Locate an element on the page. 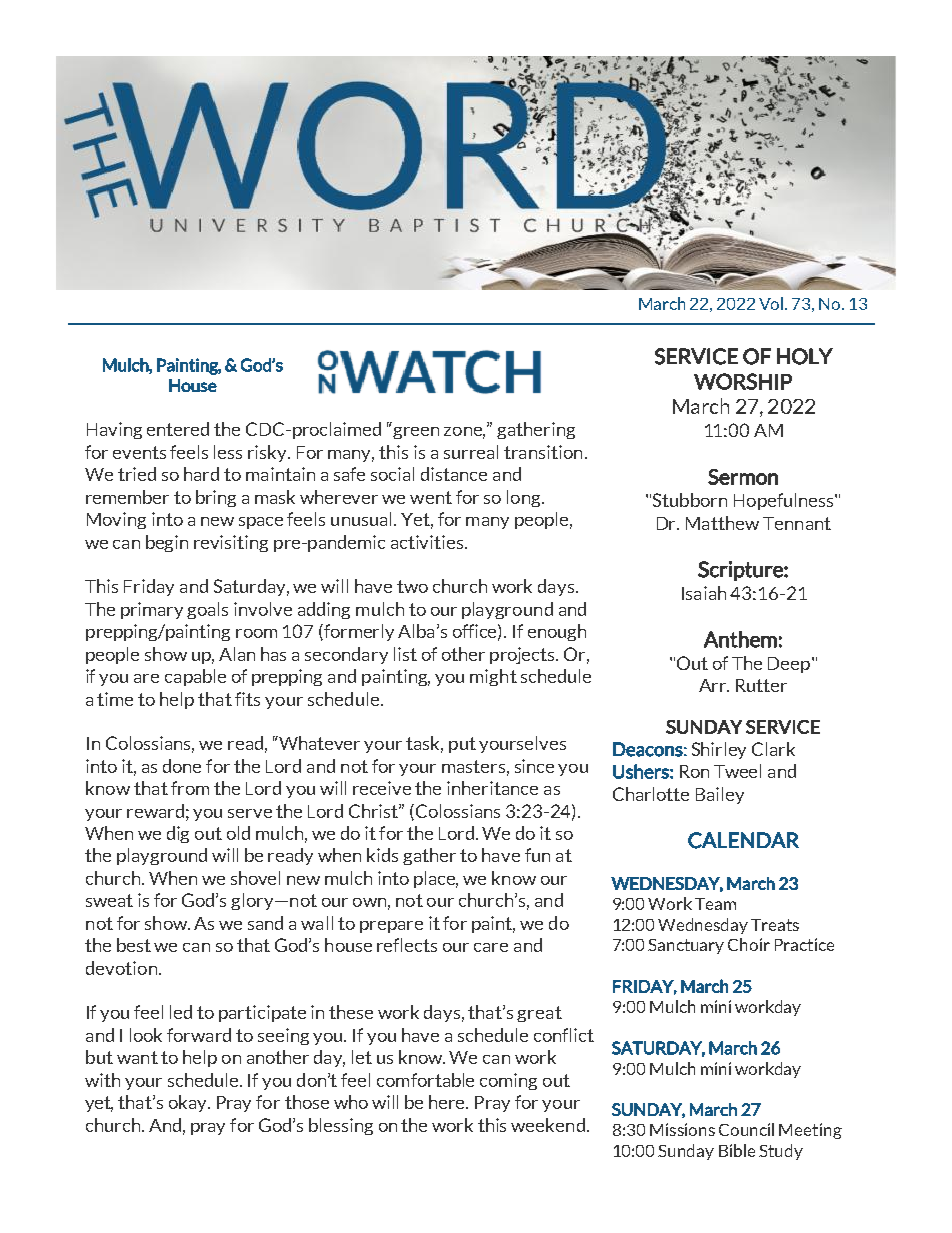  place is located at coordinates (436, 879).
